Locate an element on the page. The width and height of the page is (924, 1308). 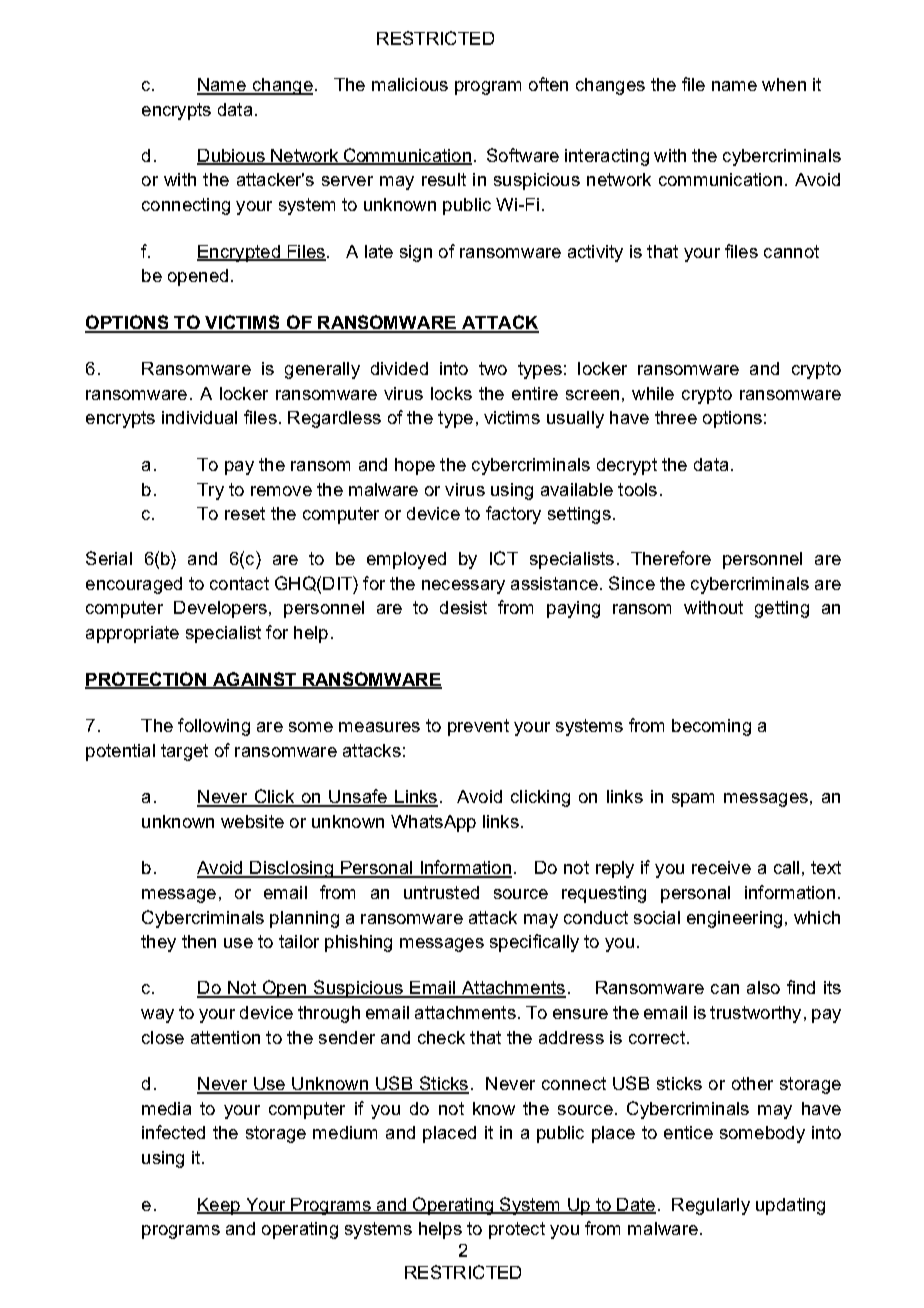
Dubious is located at coordinates (232, 156).
